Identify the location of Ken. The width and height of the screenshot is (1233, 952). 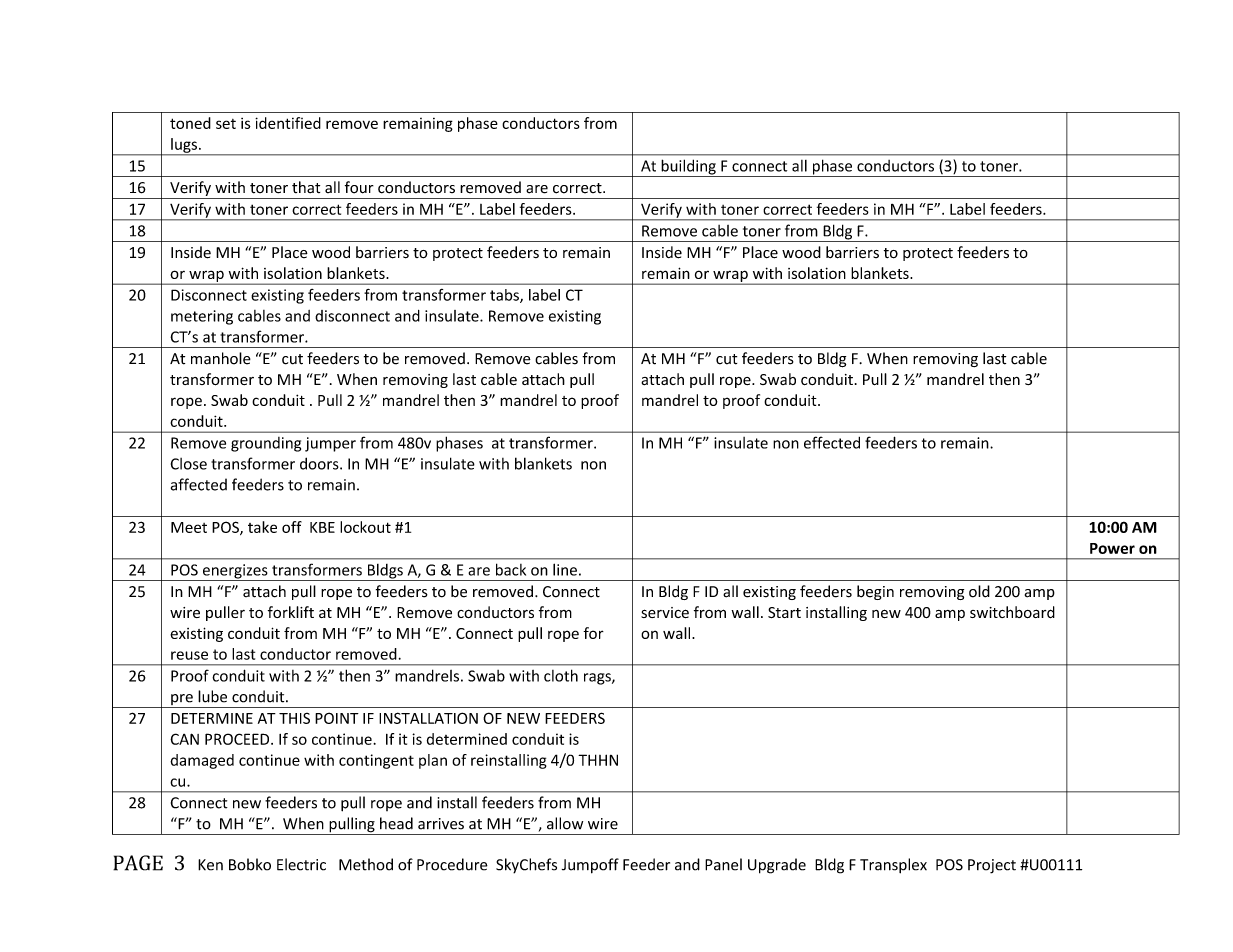
(210, 865).
